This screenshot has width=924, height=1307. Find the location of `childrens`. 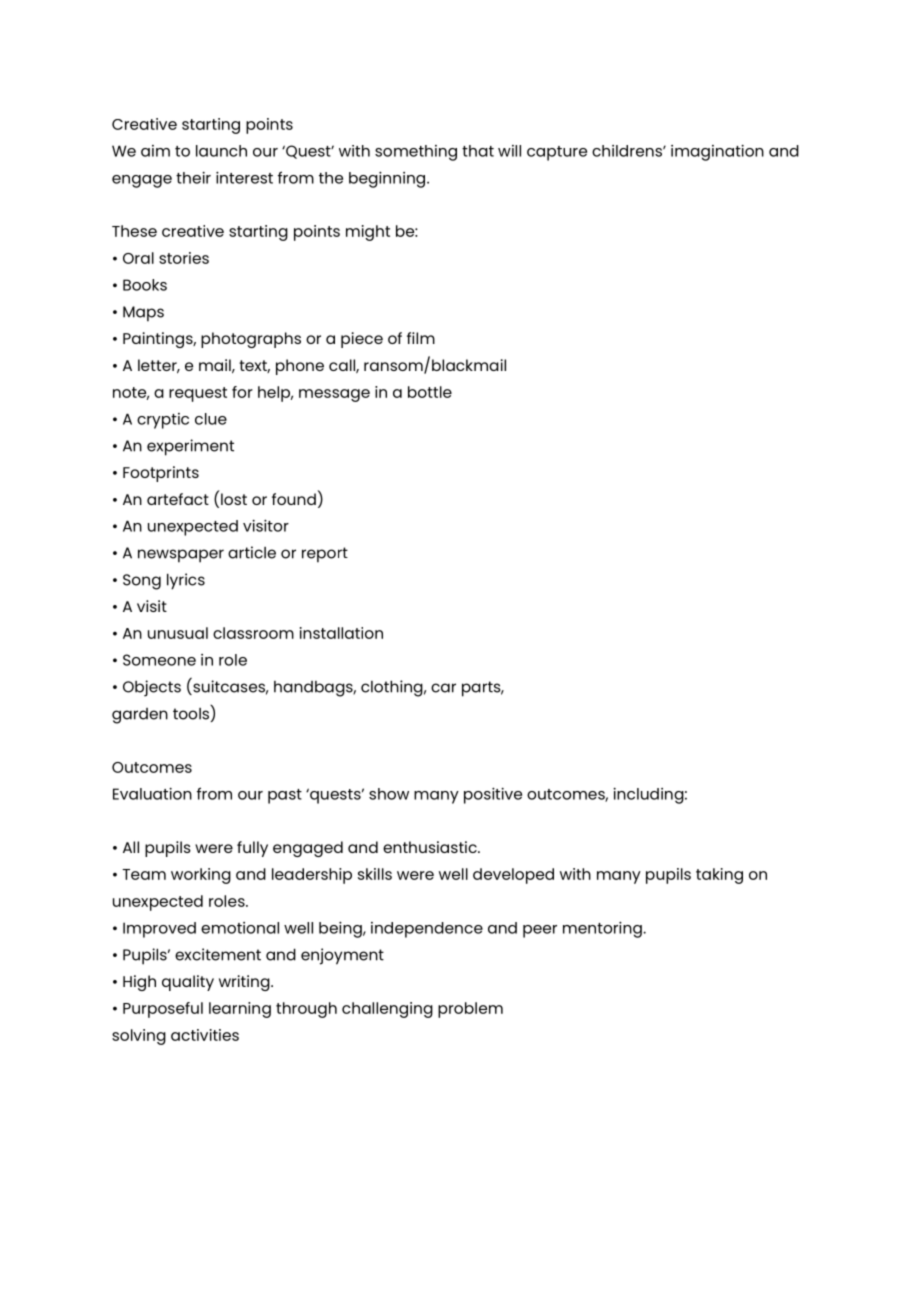

childrens is located at coordinates (628, 151).
